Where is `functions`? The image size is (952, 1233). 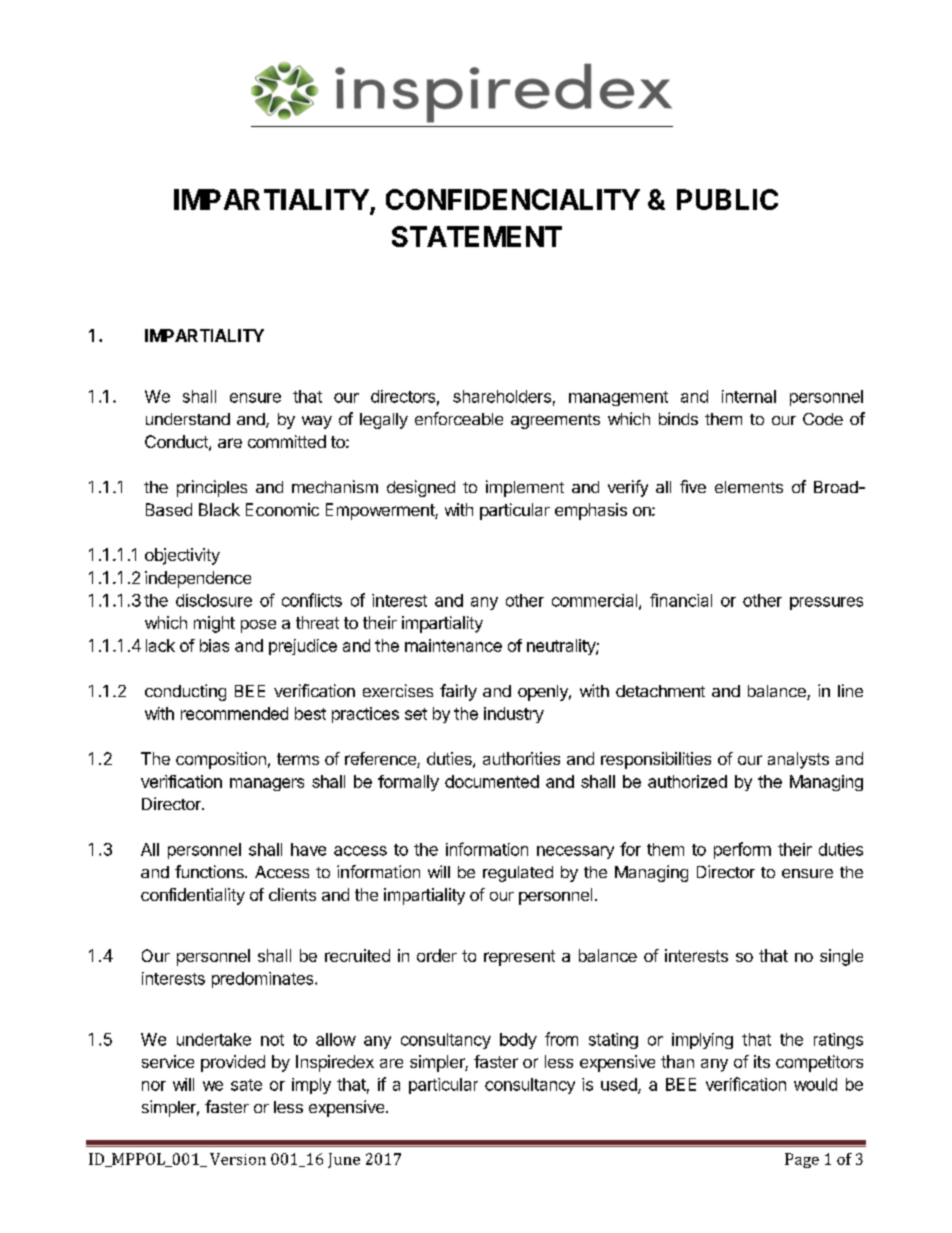
functions is located at coordinates (210, 871).
